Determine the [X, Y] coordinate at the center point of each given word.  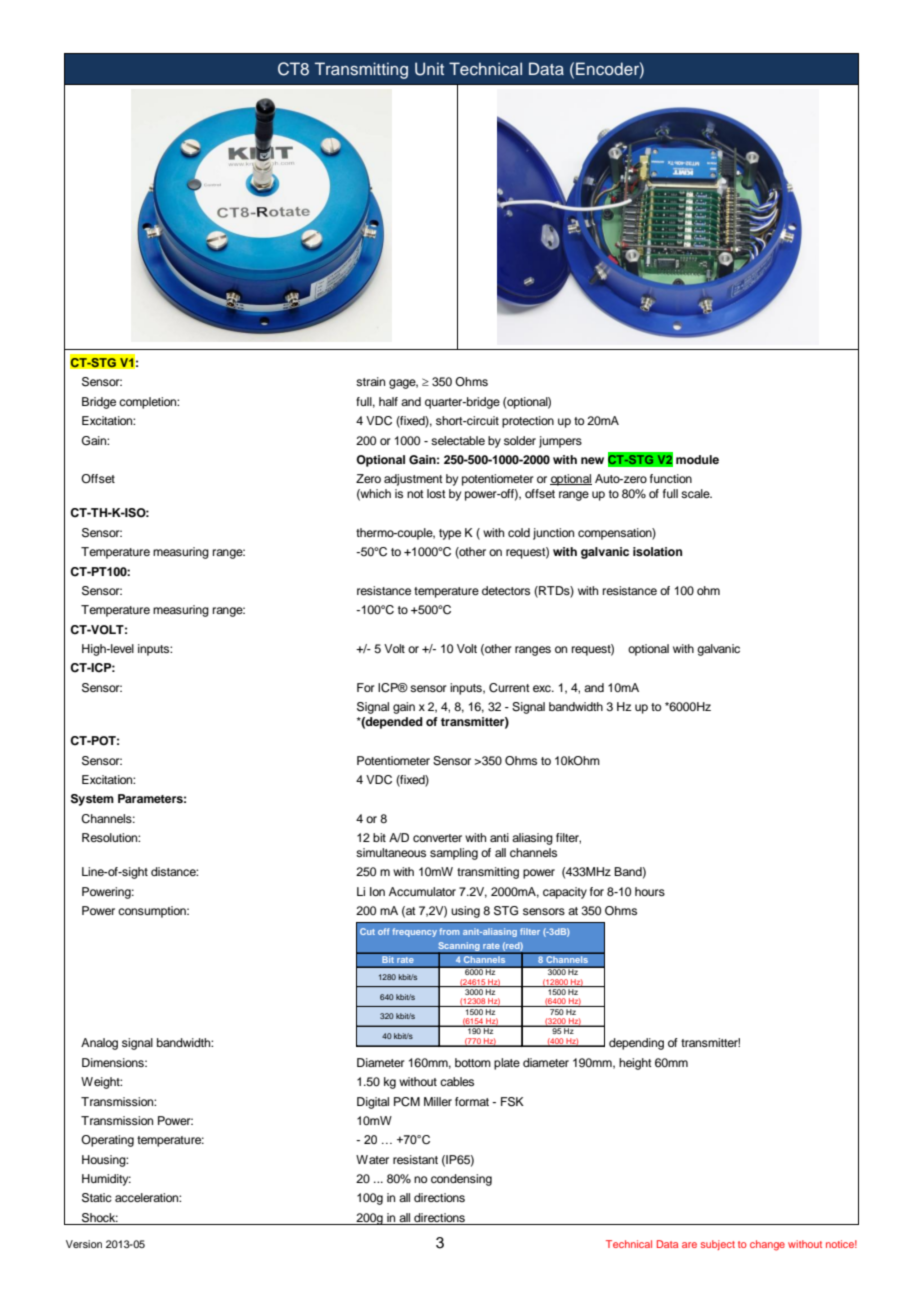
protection [528, 422]
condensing [461, 1180]
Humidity [106, 1180]
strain [370, 381]
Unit [429, 69]
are [689, 1245]
